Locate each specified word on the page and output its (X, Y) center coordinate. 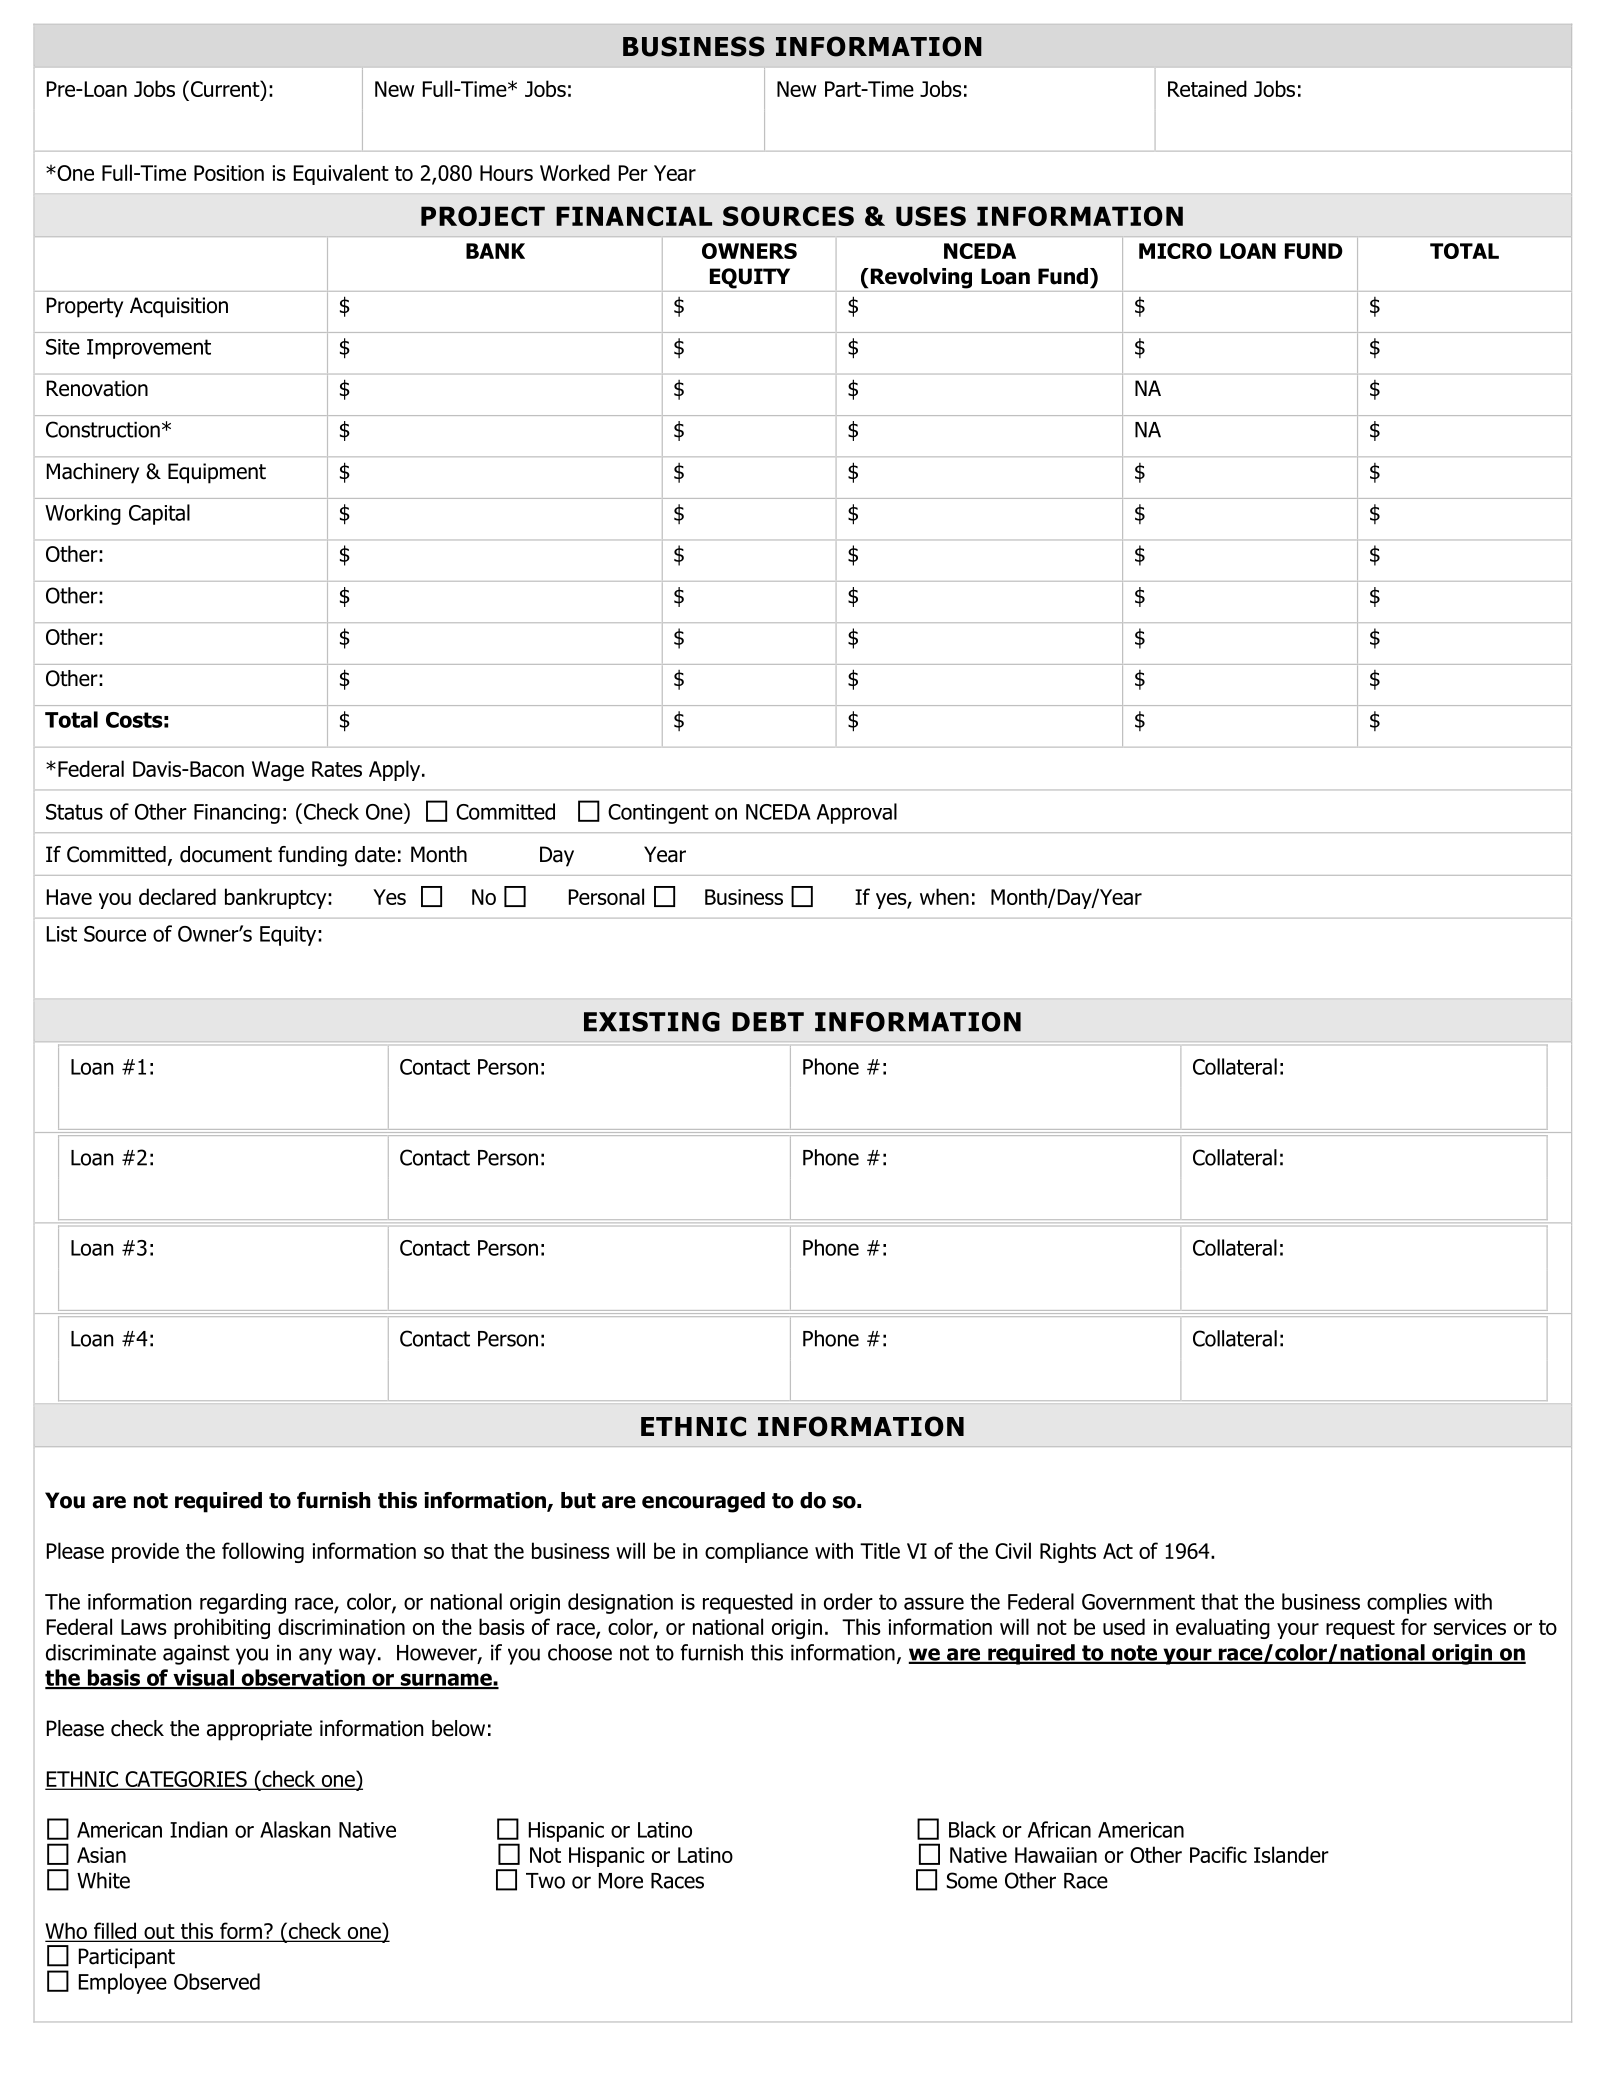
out (159, 1933)
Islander (1291, 1854)
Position (229, 173)
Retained (1207, 88)
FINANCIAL (634, 216)
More (621, 1881)
